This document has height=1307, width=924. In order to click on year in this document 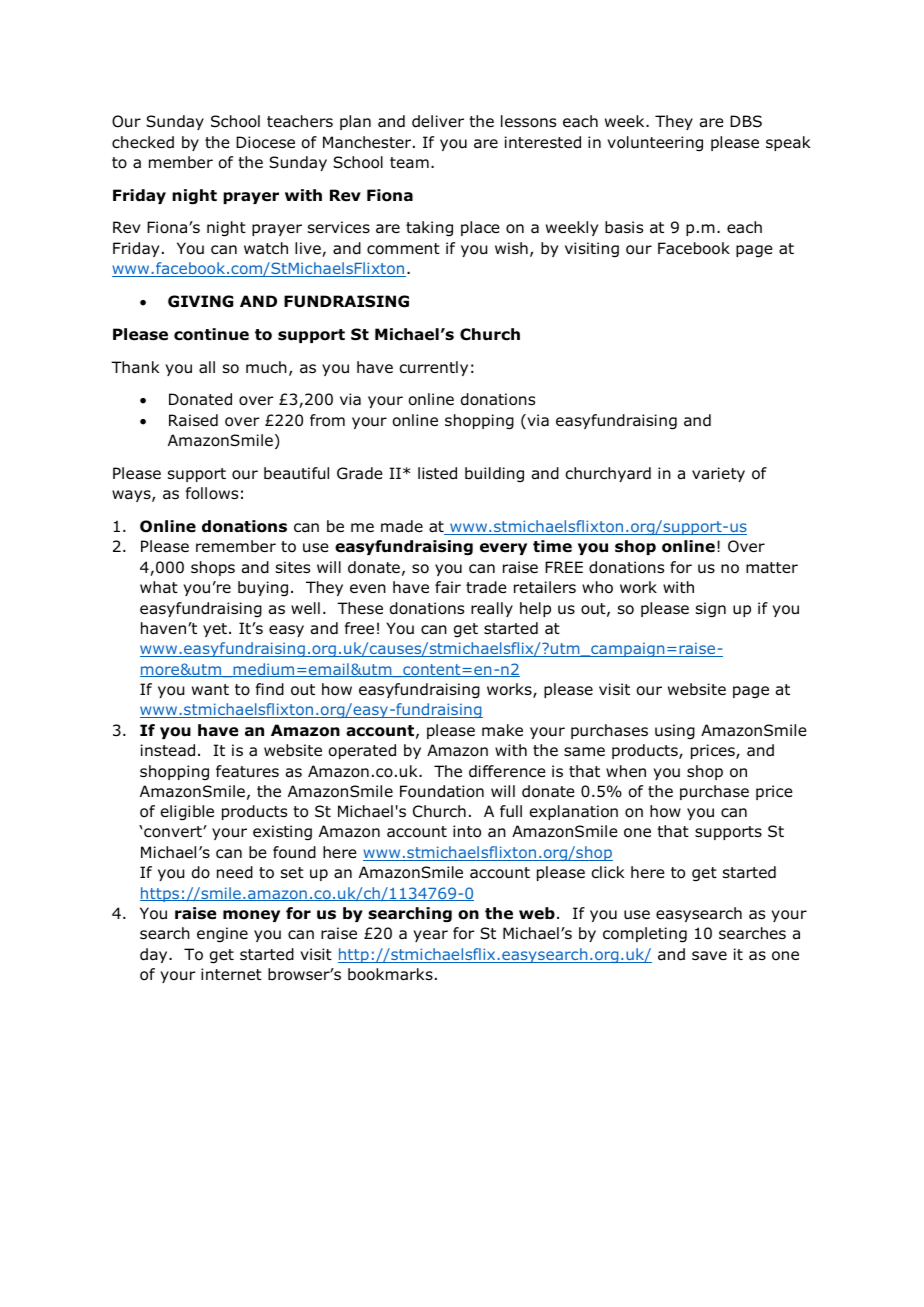, I will do `click(430, 936)`.
